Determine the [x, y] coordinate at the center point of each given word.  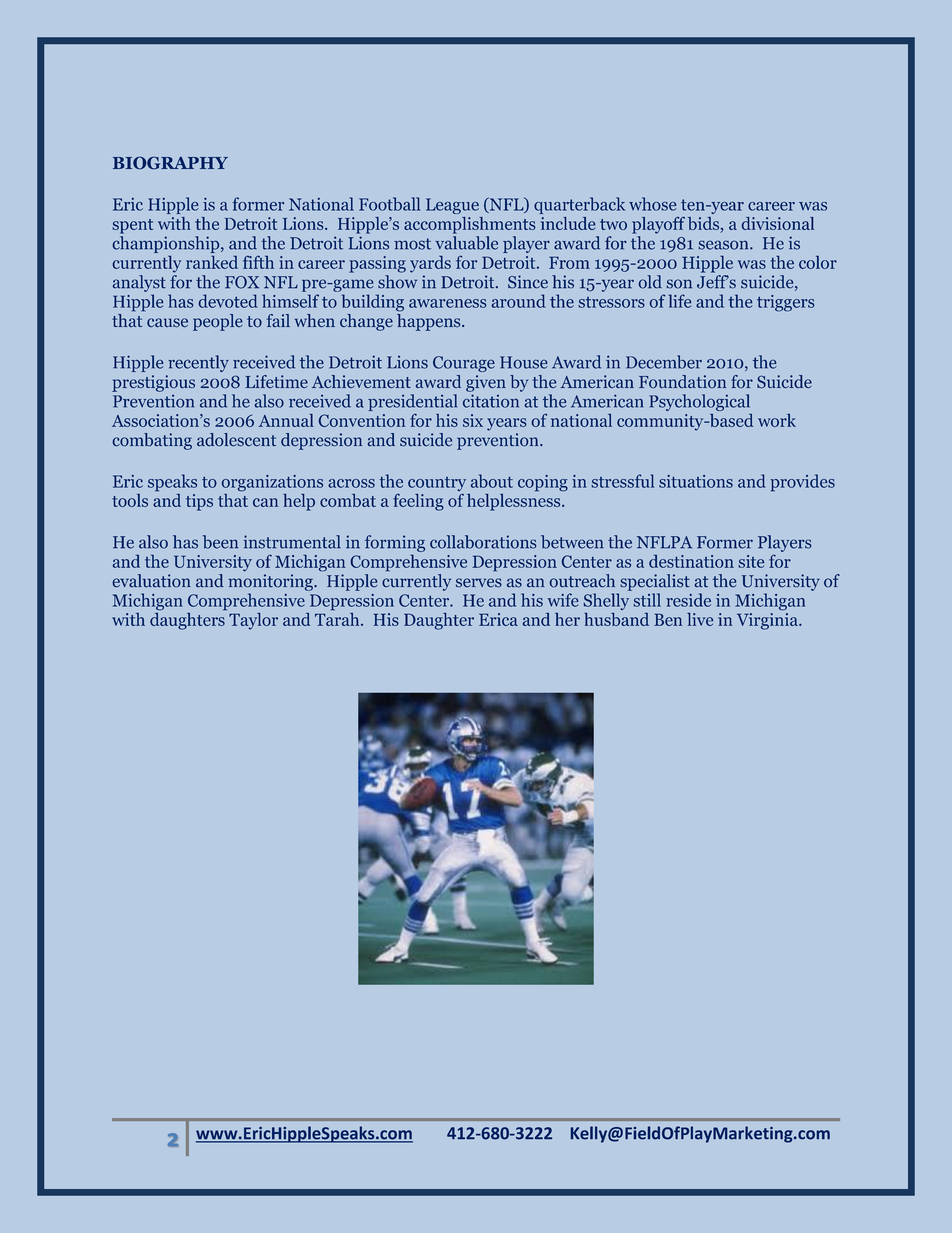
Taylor [253, 621]
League [452, 206]
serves [479, 583]
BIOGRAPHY [170, 163]
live [700, 619]
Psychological [699, 402]
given [486, 383]
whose [652, 204]
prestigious [153, 383]
